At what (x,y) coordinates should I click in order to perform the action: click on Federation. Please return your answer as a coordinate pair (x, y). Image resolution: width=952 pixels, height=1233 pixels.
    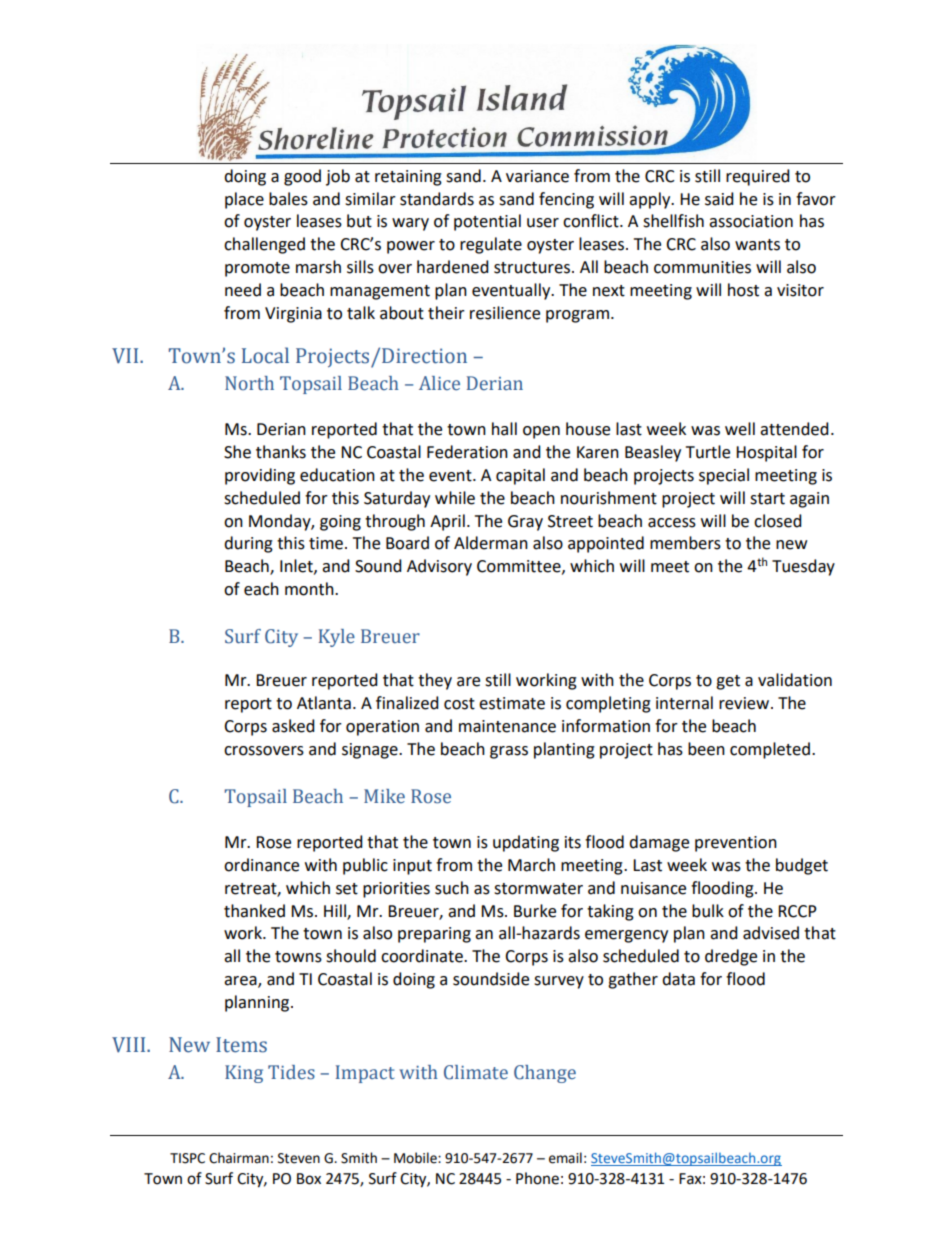
    Looking at the image, I should click on (467, 452).
